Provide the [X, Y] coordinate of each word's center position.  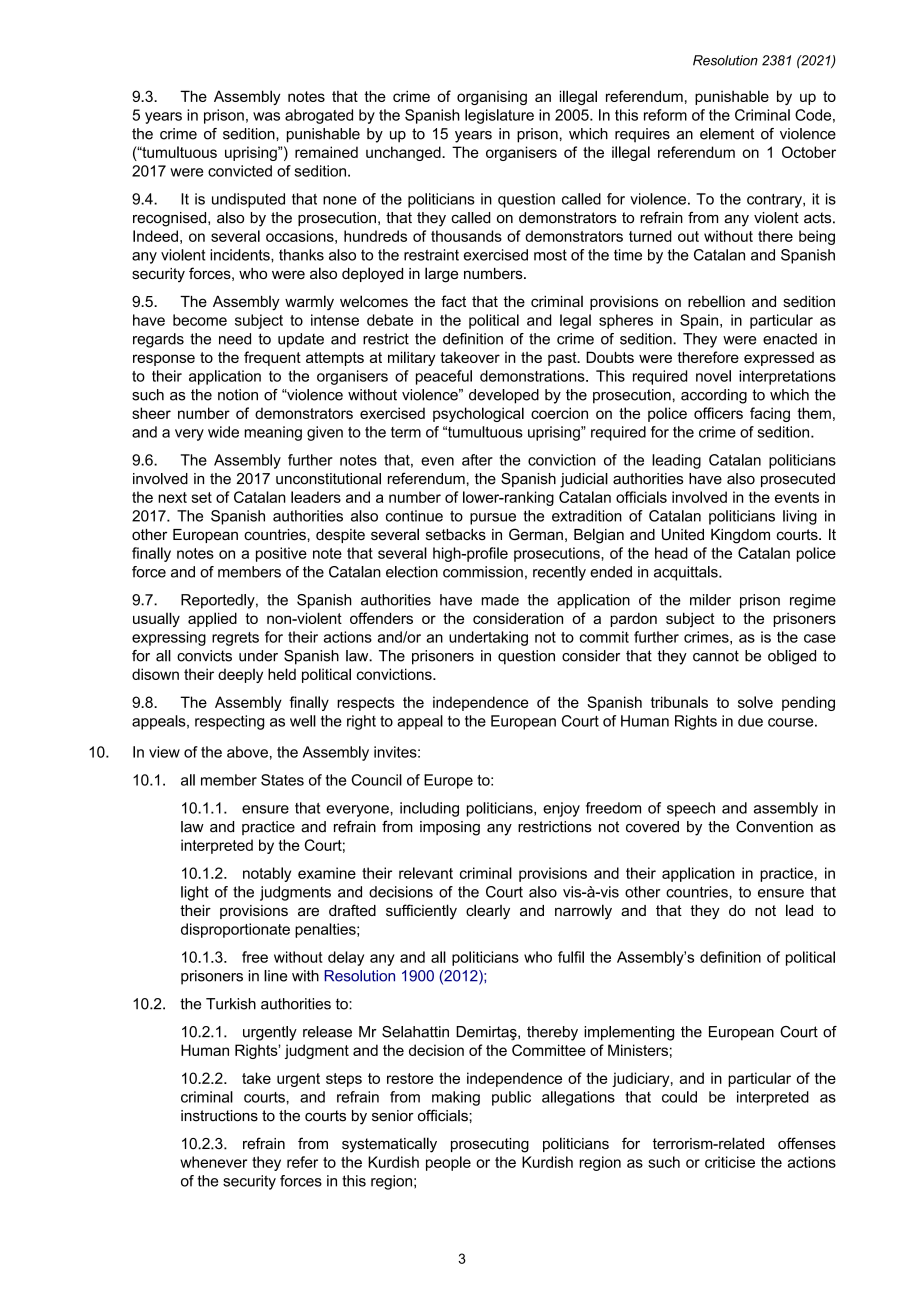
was [266, 116]
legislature [499, 116]
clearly [488, 912]
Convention [774, 826]
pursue [493, 519]
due [750, 721]
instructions [219, 1116]
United [683, 534]
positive [281, 554]
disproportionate [235, 930]
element [727, 134]
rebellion [716, 301]
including [429, 809]
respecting [229, 722]
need [235, 339]
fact [453, 301]
